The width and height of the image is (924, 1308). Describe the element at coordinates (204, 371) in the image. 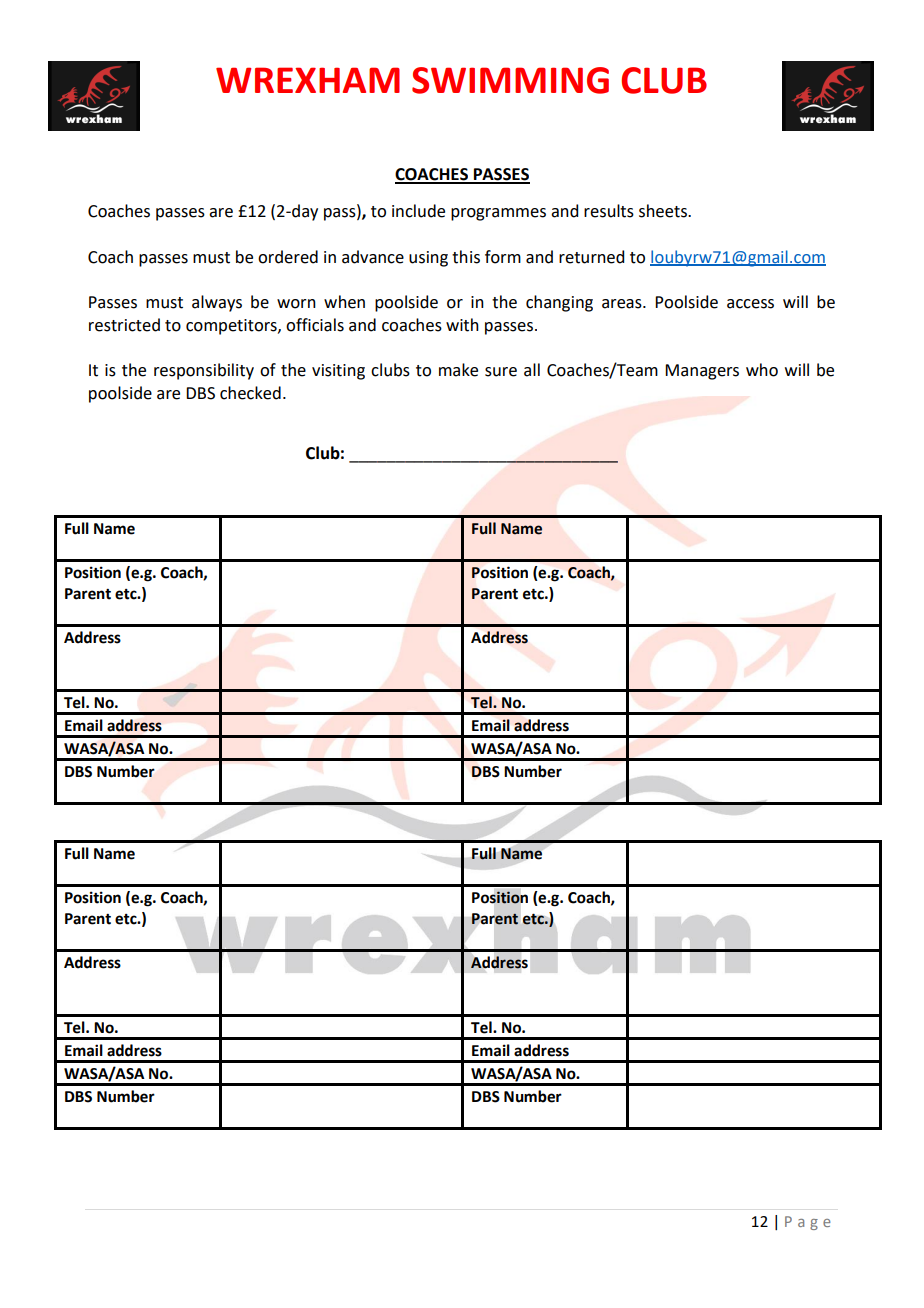

I see `responsibility` at that location.
